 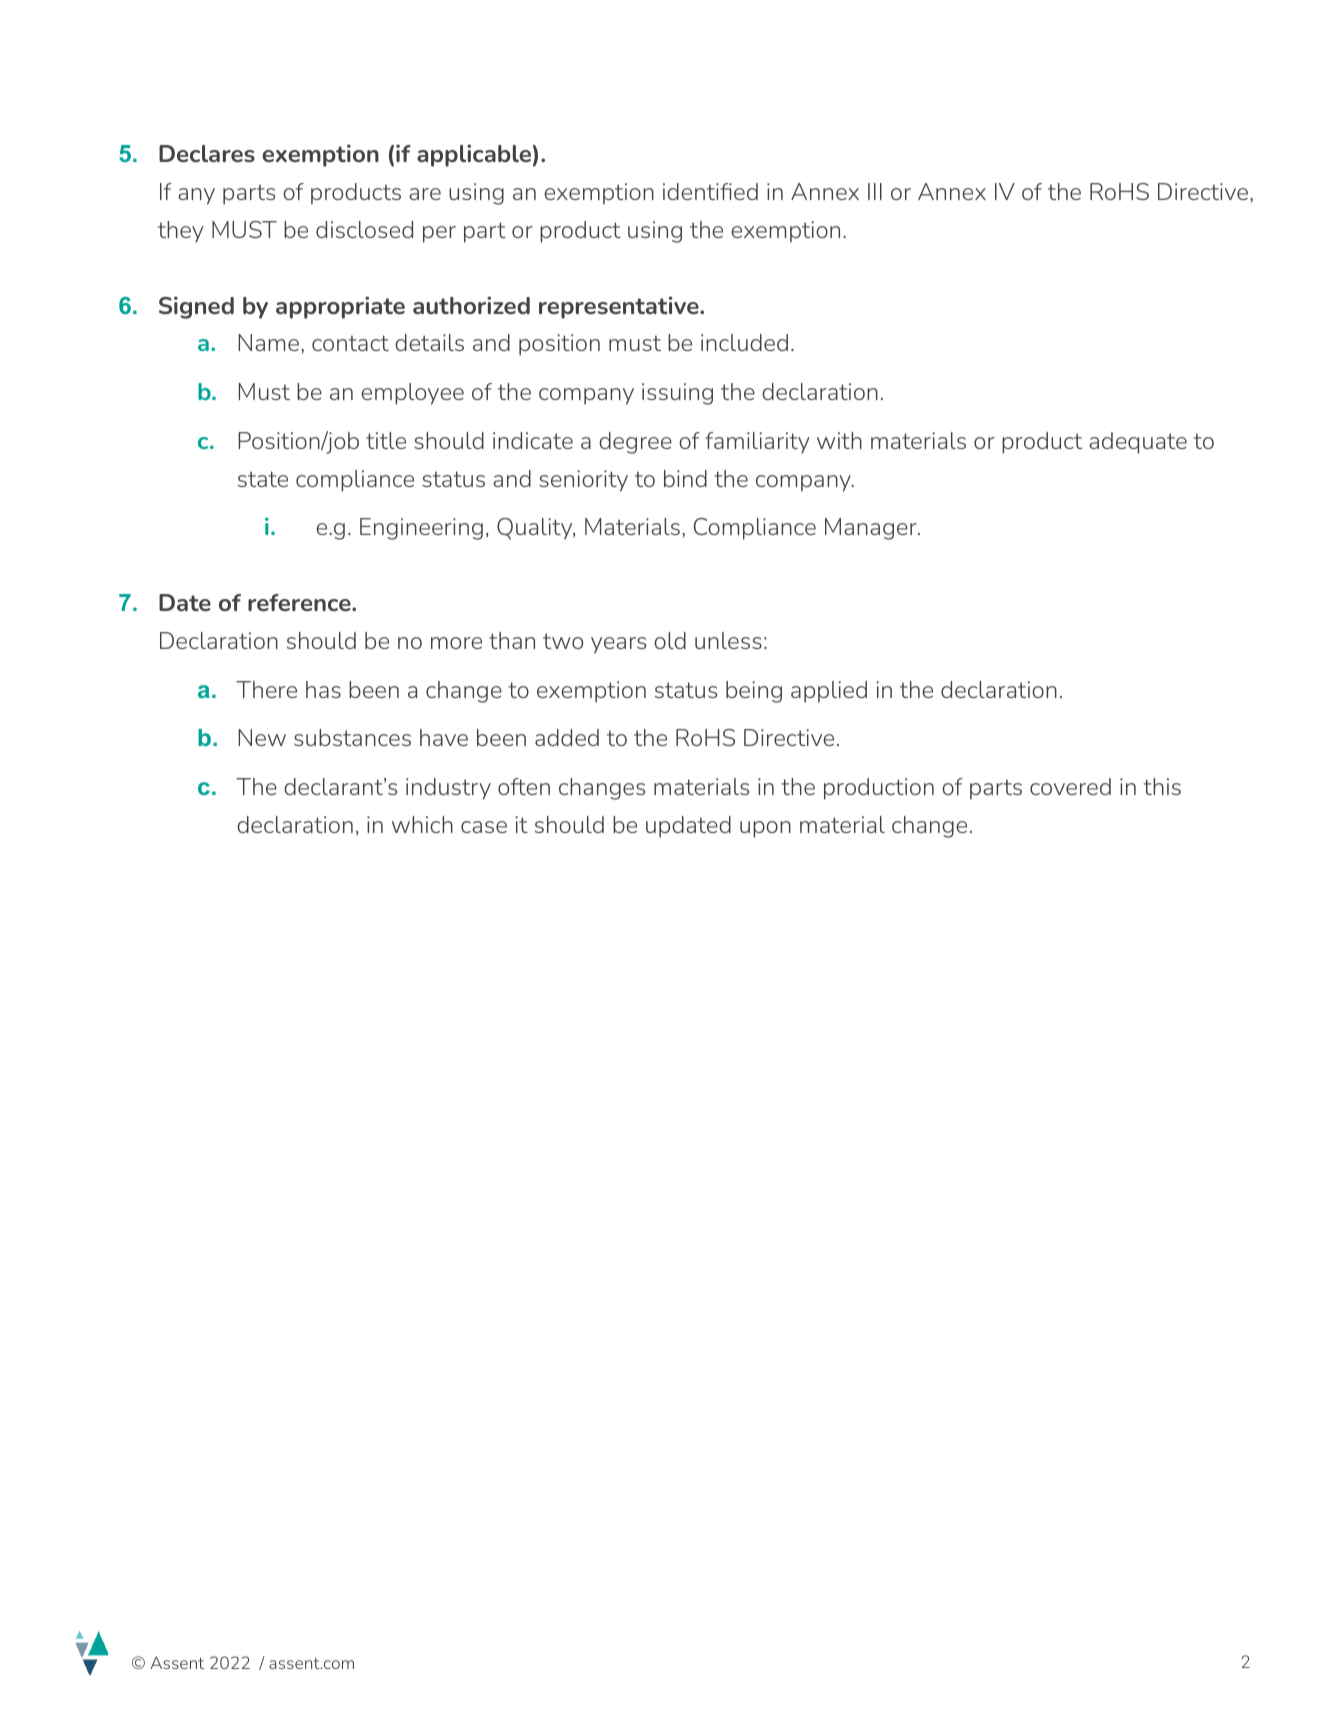 I want to click on which, so click(x=422, y=824).
